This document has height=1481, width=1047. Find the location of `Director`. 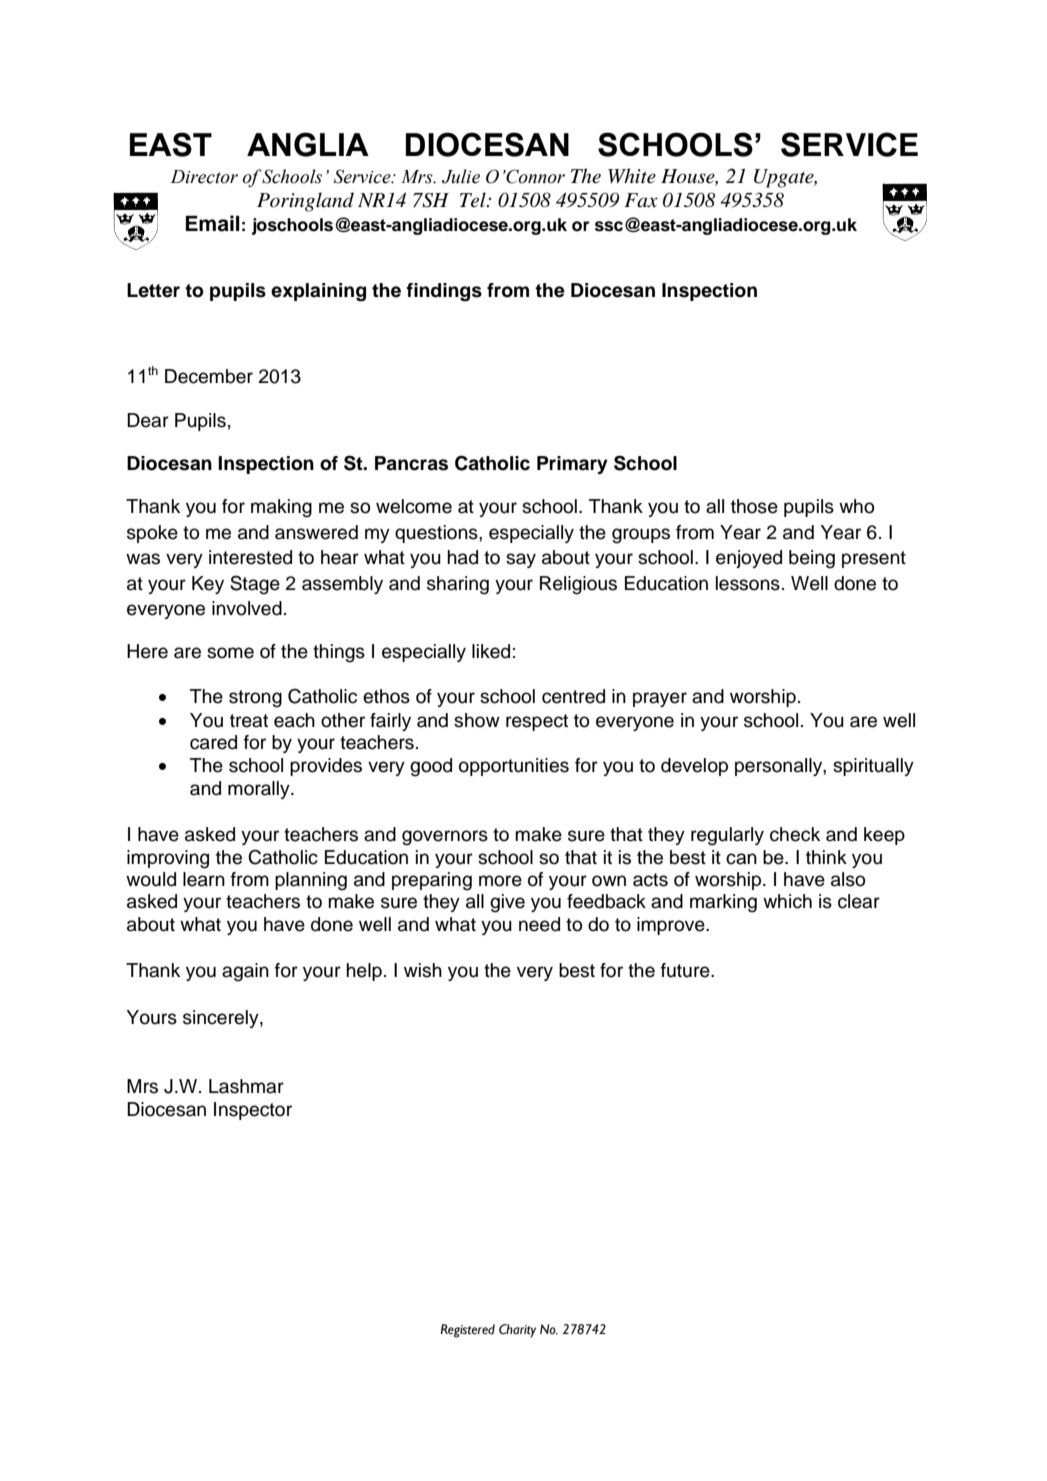

Director is located at coordinates (204, 177).
